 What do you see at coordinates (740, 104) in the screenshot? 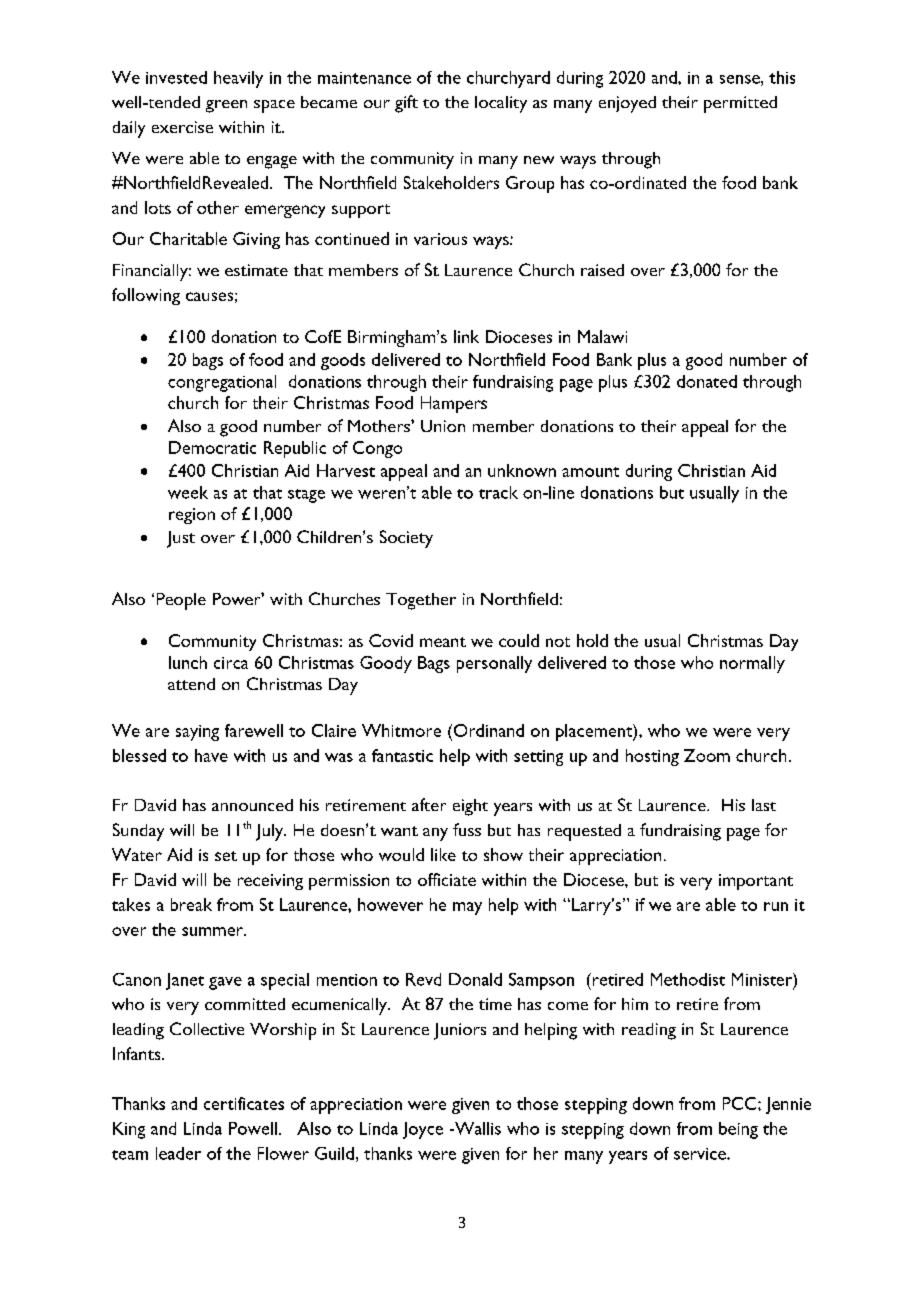
I see `permitted` at bounding box center [740, 104].
